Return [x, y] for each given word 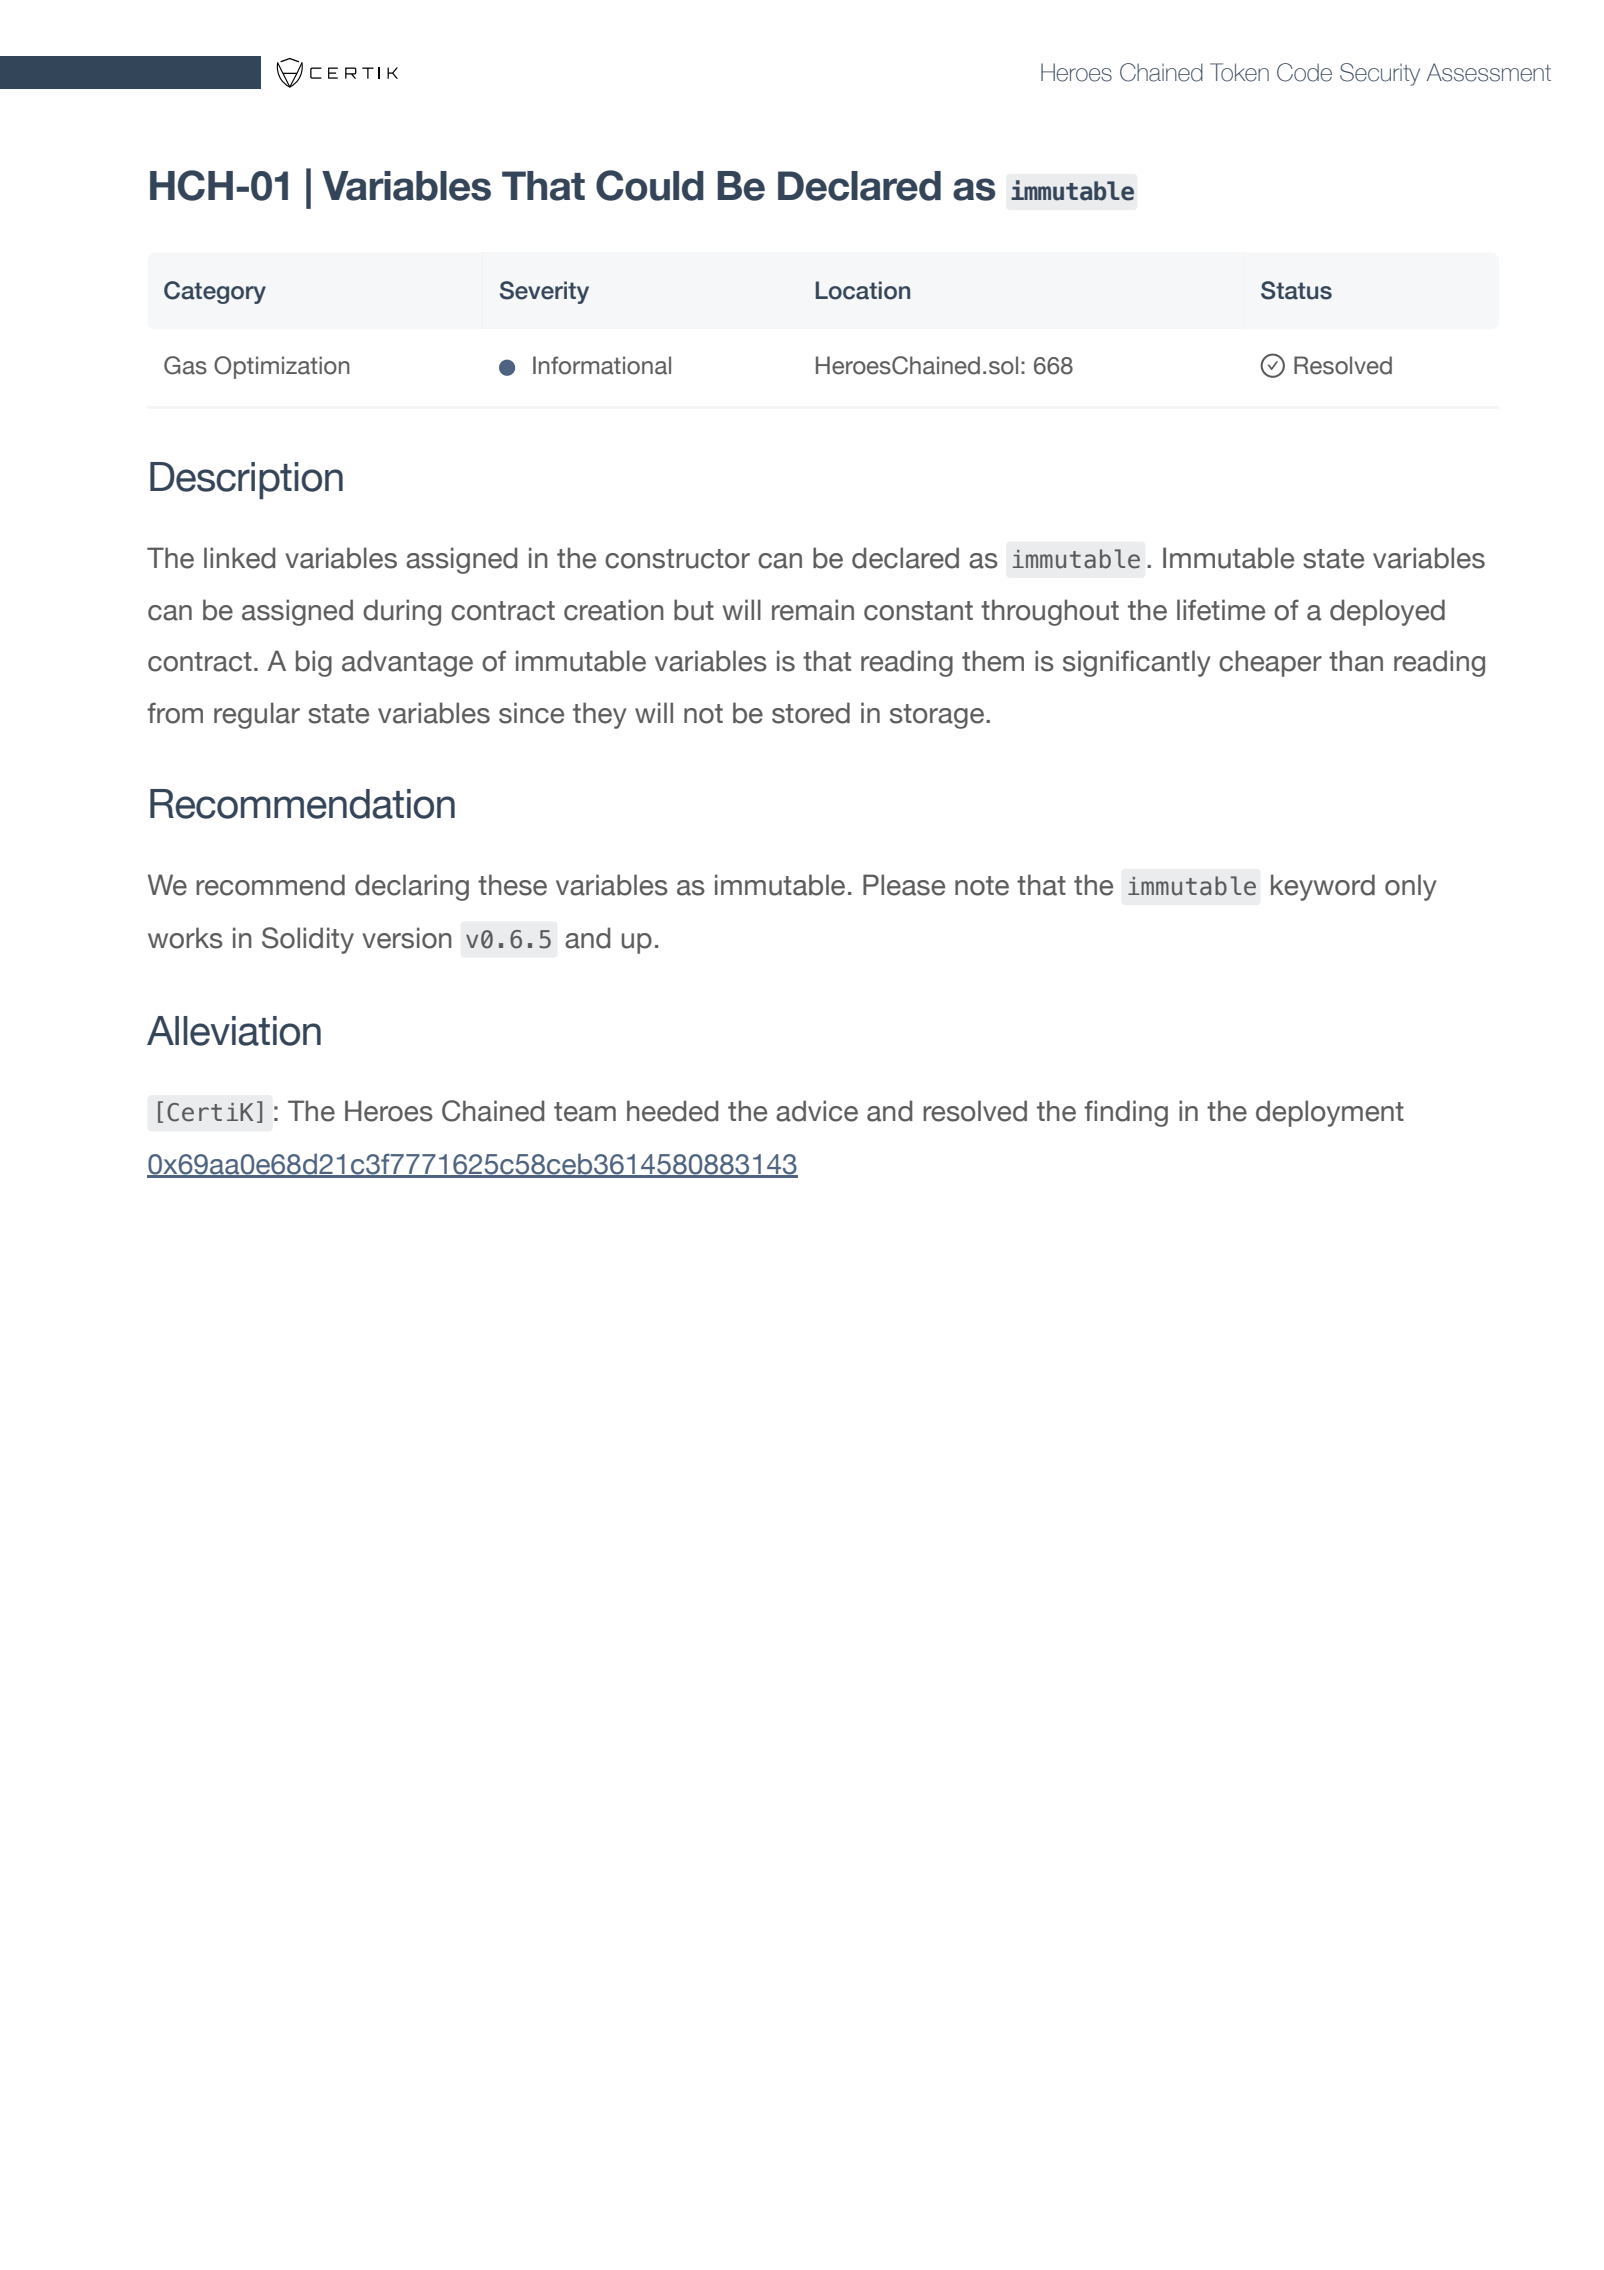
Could [650, 185]
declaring [412, 887]
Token [1239, 72]
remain [813, 610]
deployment [1330, 1113]
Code [1304, 72]
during [402, 612]
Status [1296, 290]
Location [863, 290]
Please [904, 885]
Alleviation [234, 1031]
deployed [1387, 612]
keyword [1323, 887]
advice [817, 1111]
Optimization [282, 367]
